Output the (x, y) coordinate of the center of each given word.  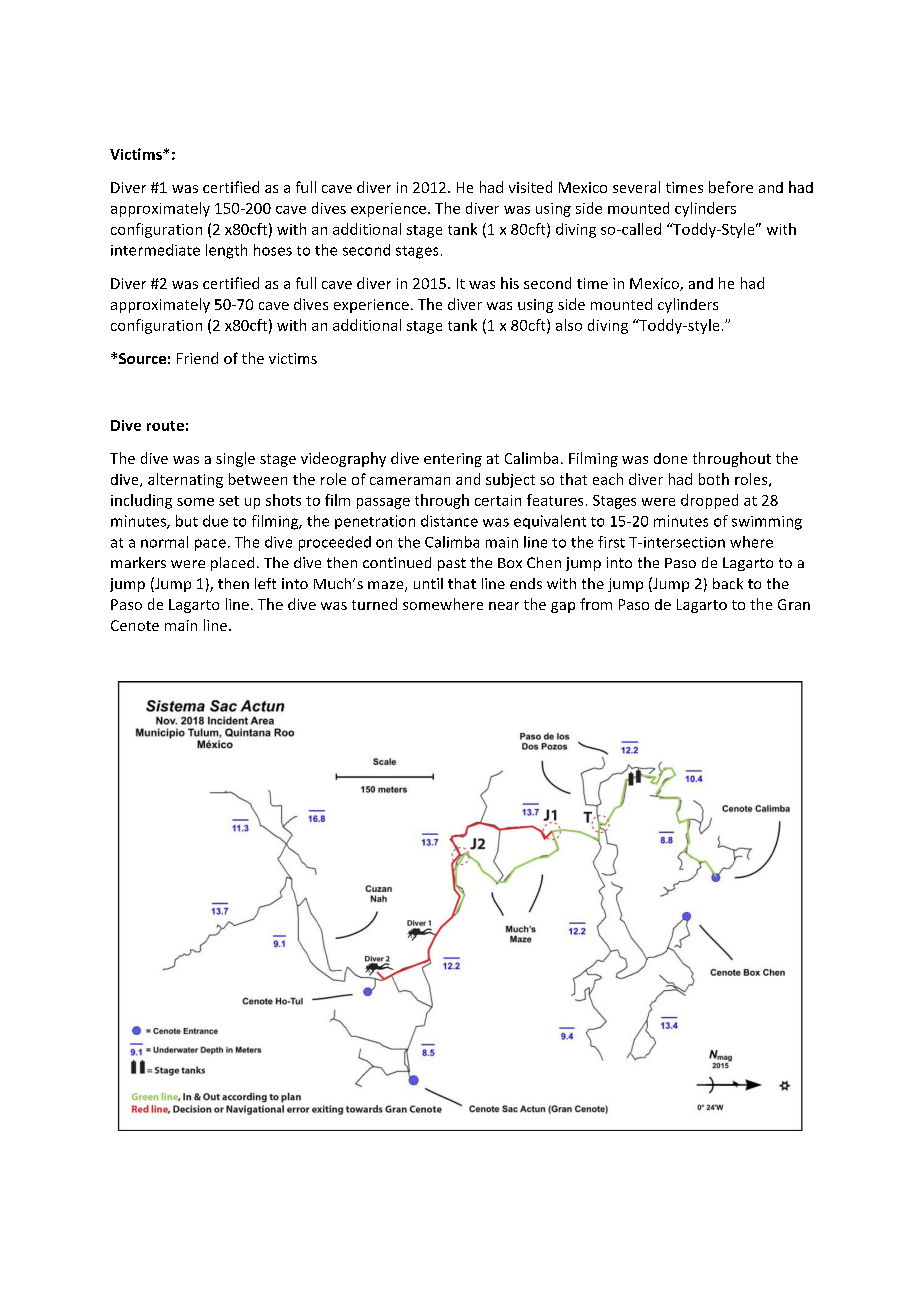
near (504, 606)
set (229, 501)
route (165, 426)
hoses (273, 250)
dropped (709, 501)
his (510, 283)
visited (530, 187)
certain (498, 500)
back (728, 583)
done (670, 458)
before (731, 187)
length (226, 251)
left (265, 583)
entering (453, 460)
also (569, 325)
